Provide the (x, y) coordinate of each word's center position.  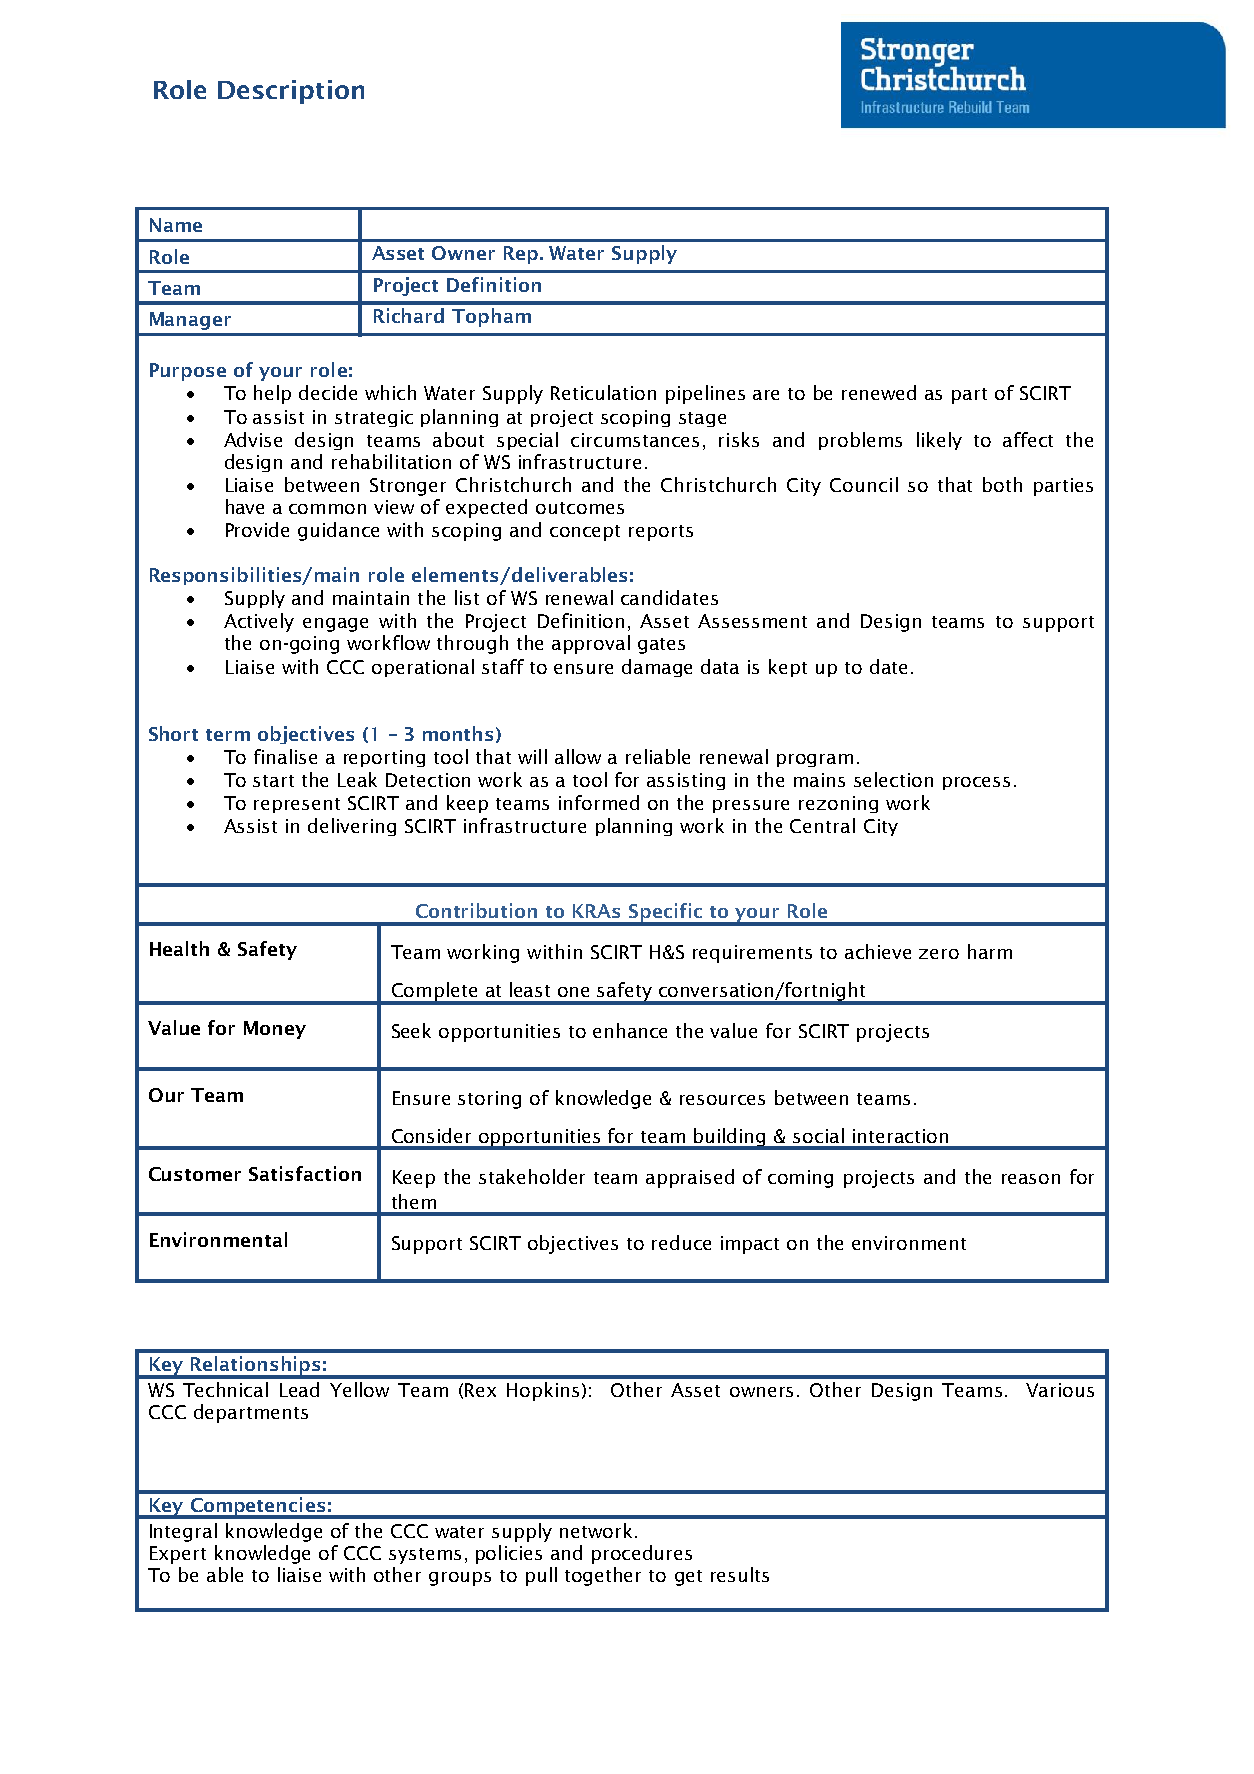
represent (297, 805)
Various (1060, 1390)
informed (599, 802)
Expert (178, 1555)
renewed (879, 392)
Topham (491, 317)
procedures (642, 1554)
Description (291, 92)
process (976, 783)
